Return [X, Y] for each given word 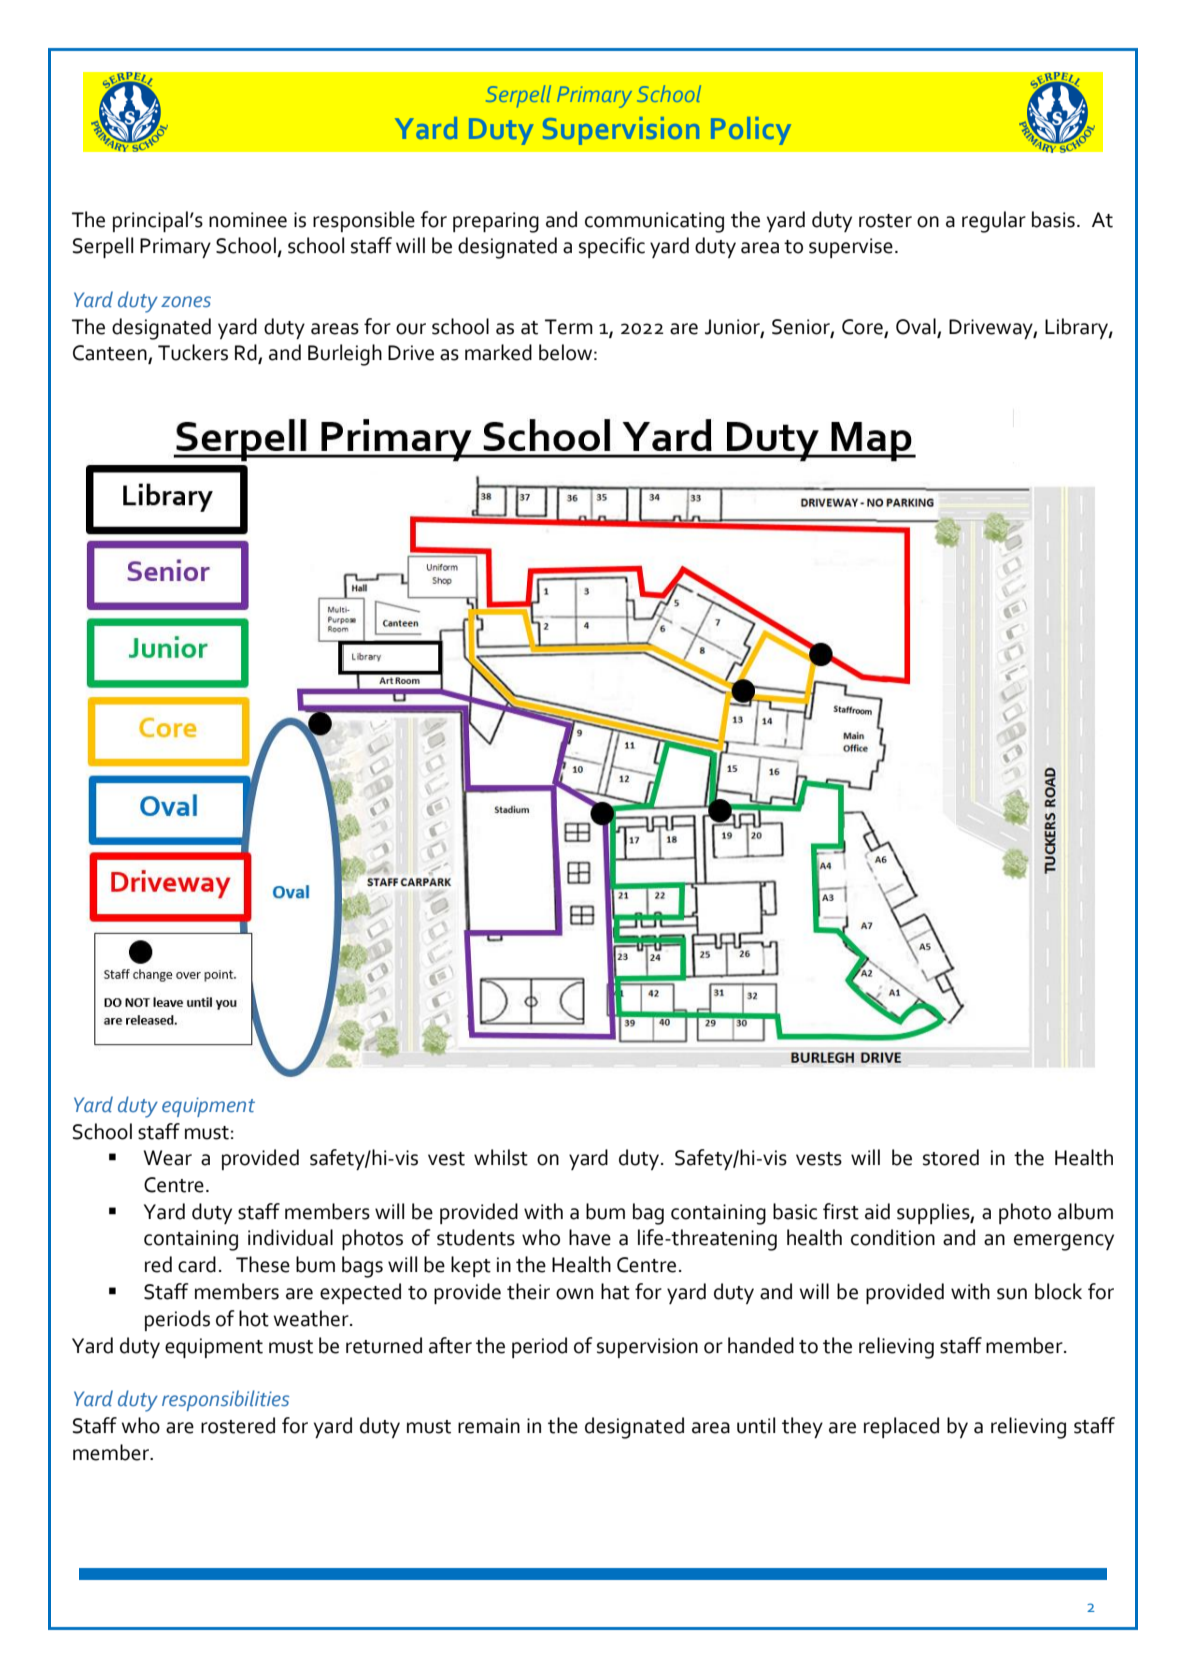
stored [951, 1157]
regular [994, 222]
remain [489, 1426]
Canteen [111, 354]
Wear [168, 1158]
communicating [654, 222]
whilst [501, 1157]
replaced [901, 1427]
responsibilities [225, 1400]
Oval [916, 326]
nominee [248, 220]
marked [498, 352]
